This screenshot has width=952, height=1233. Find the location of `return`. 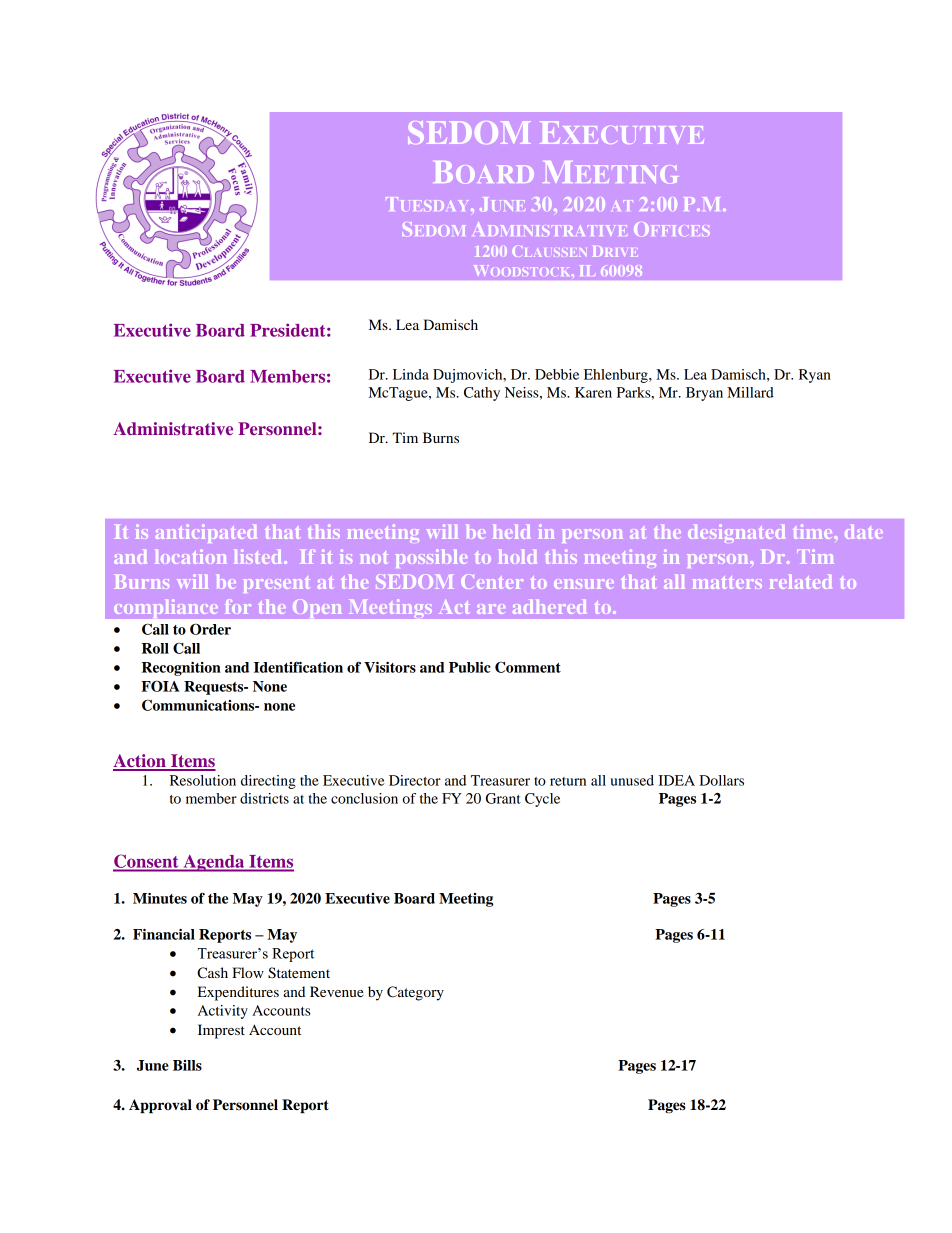

return is located at coordinates (568, 781).
